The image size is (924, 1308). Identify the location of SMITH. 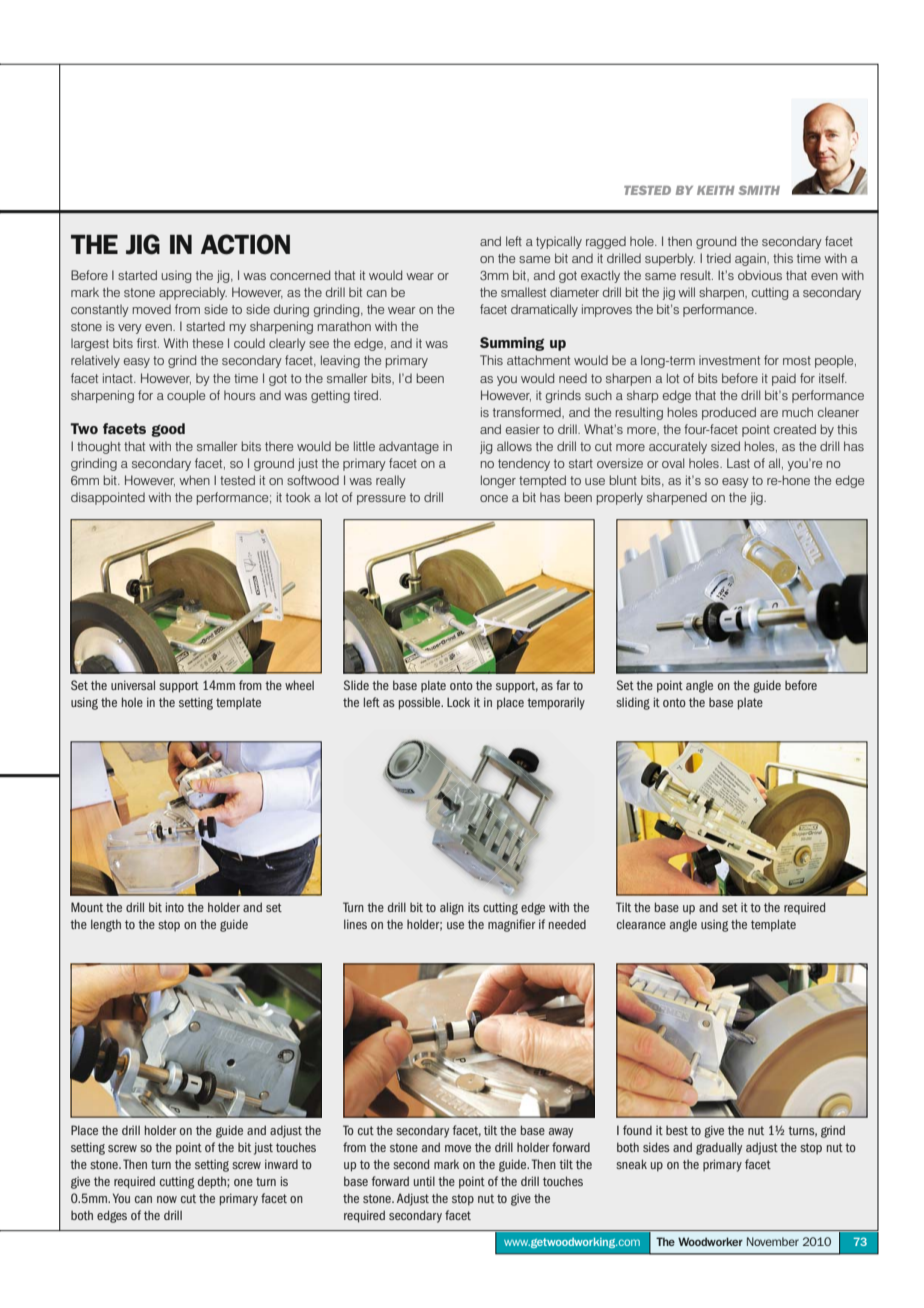
(759, 190).
